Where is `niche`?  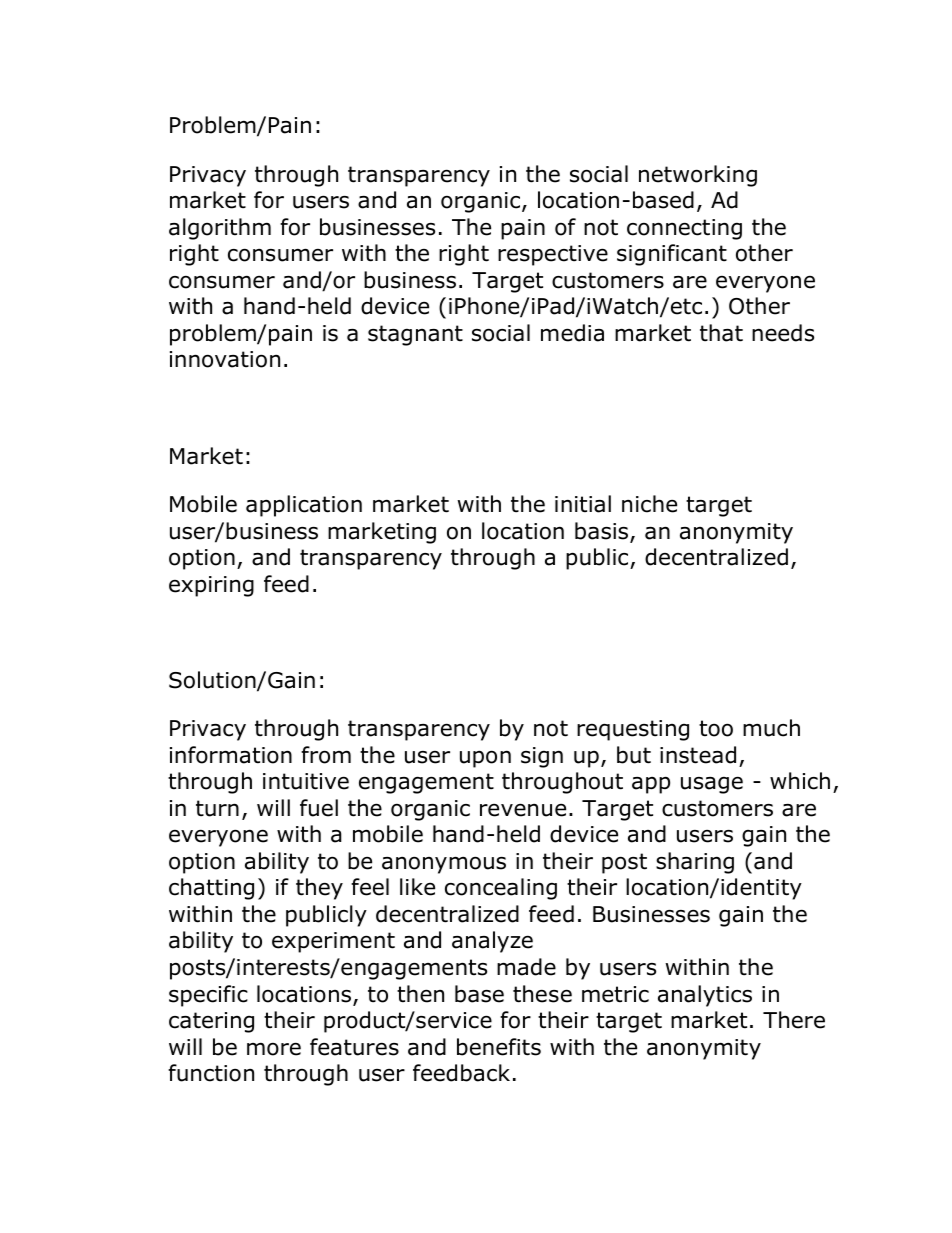
niche is located at coordinates (649, 504).
